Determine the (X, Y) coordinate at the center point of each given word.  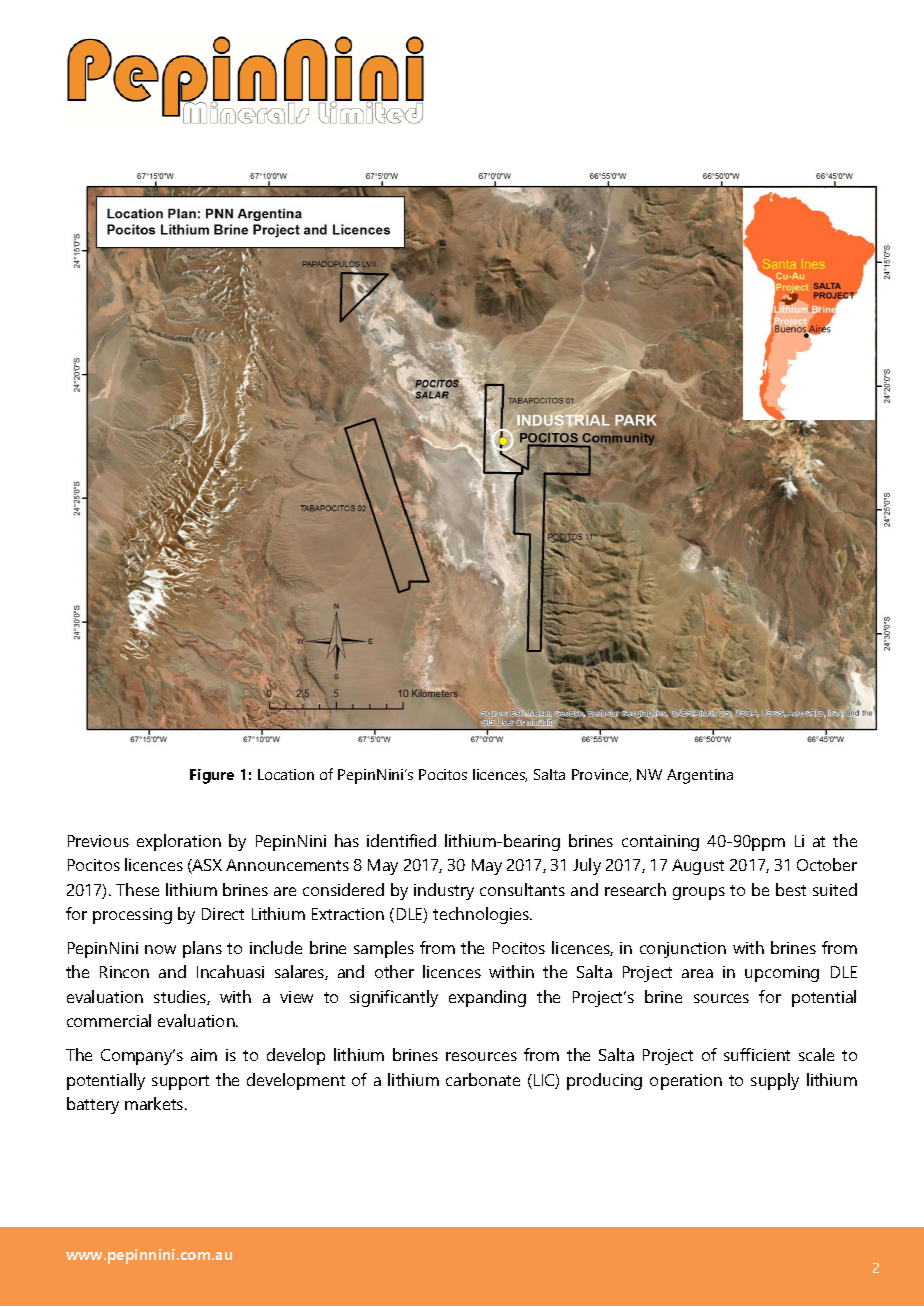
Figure (212, 776)
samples (384, 949)
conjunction (683, 950)
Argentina (700, 776)
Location (286, 774)
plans (202, 949)
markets (155, 1103)
